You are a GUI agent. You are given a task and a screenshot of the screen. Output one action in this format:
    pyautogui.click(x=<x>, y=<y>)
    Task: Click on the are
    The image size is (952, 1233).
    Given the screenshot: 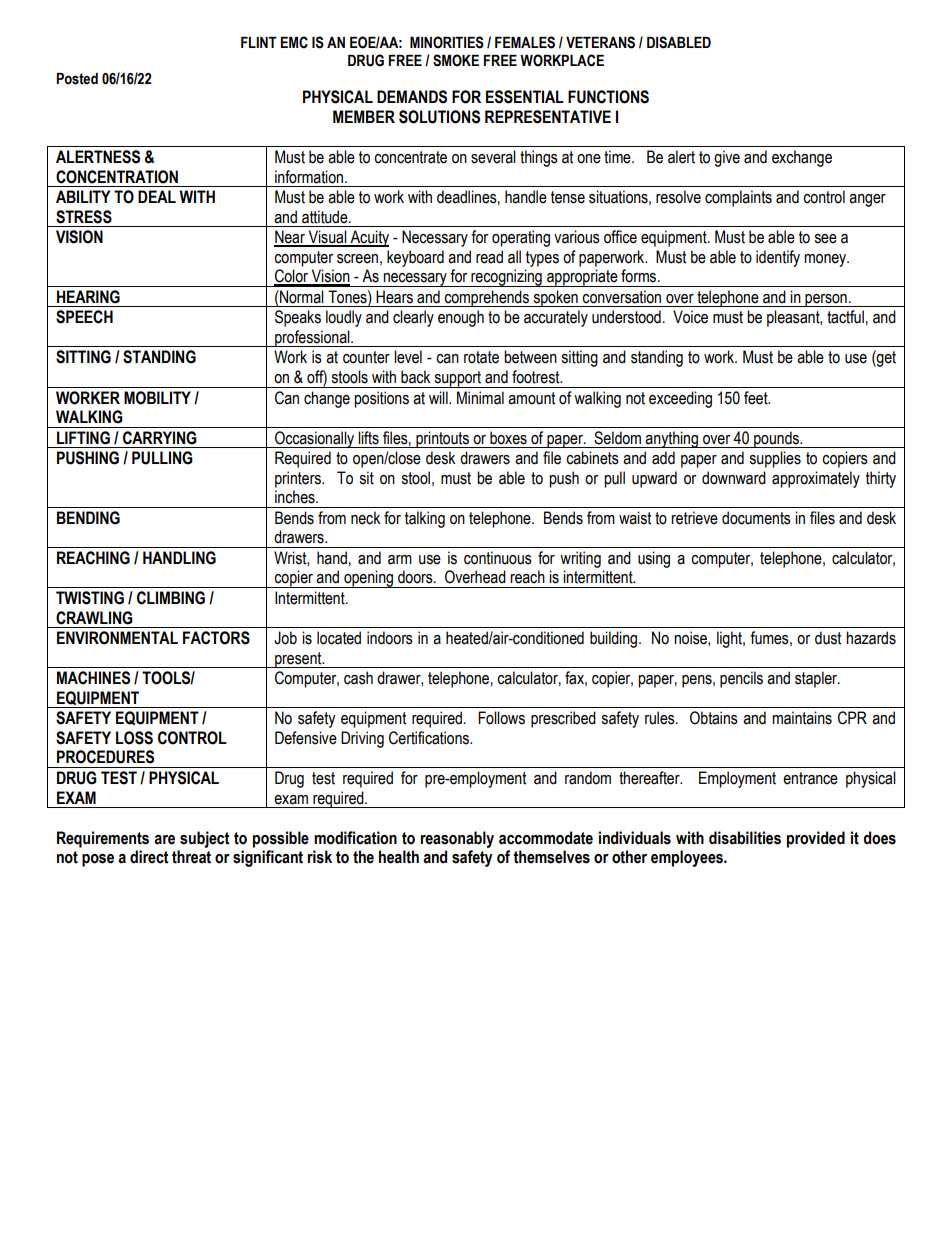 What is the action you would take?
    pyautogui.click(x=164, y=840)
